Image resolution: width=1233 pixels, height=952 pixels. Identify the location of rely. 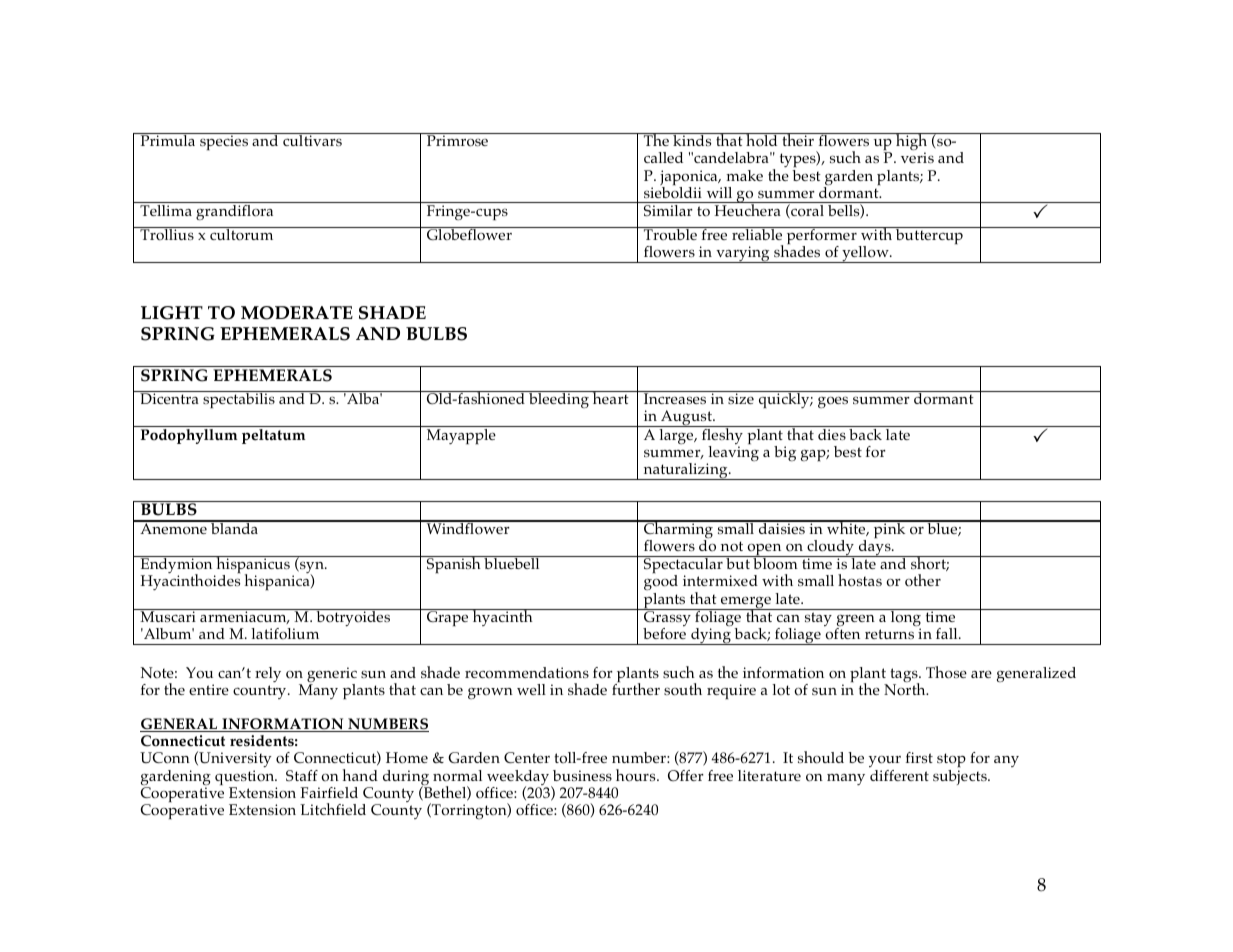
(268, 674).
